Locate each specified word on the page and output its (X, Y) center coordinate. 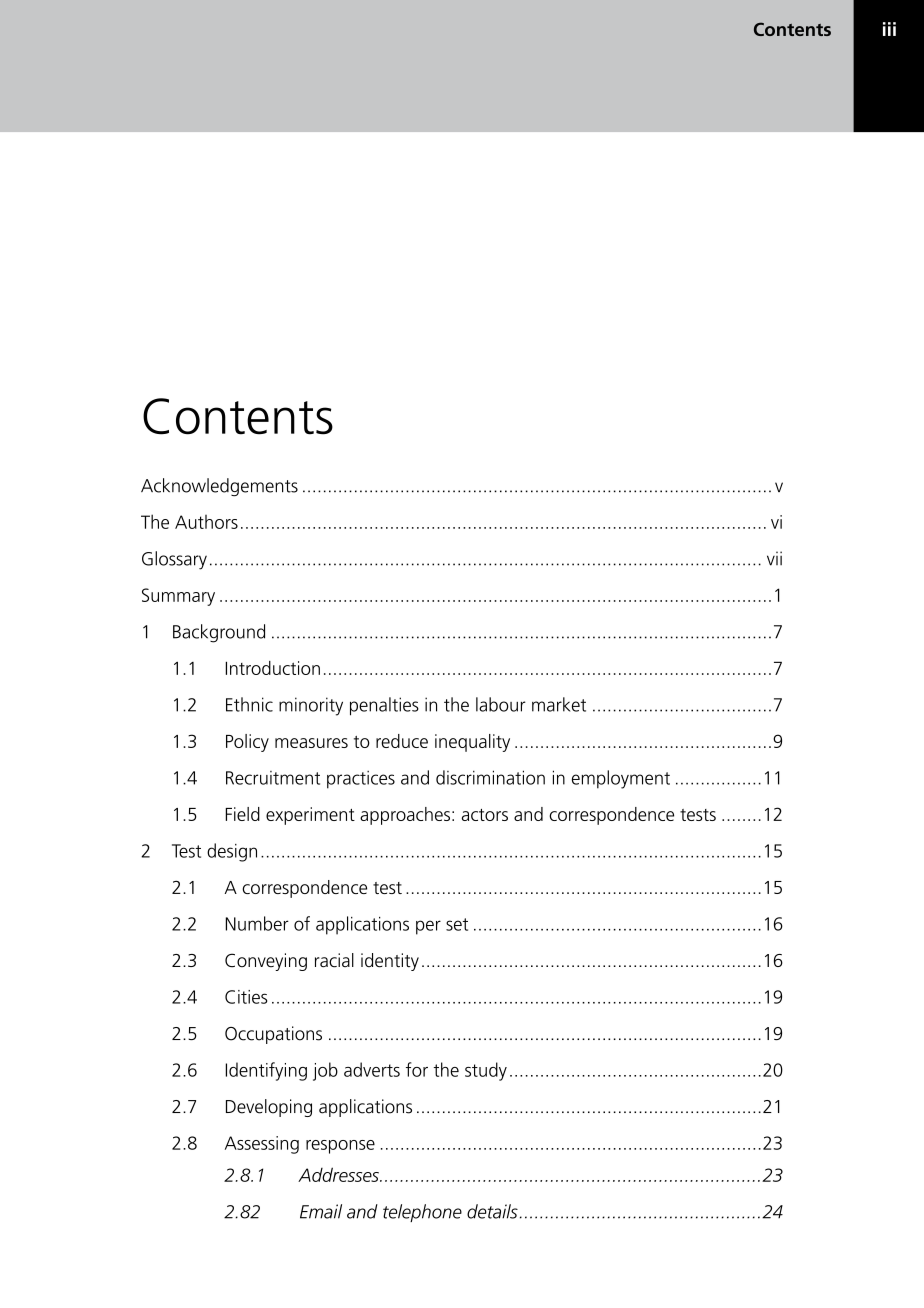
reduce (402, 741)
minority (311, 706)
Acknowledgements (219, 487)
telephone (422, 1213)
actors (485, 815)
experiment (310, 816)
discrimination (490, 777)
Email (321, 1211)
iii (889, 29)
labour (501, 704)
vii (774, 558)
